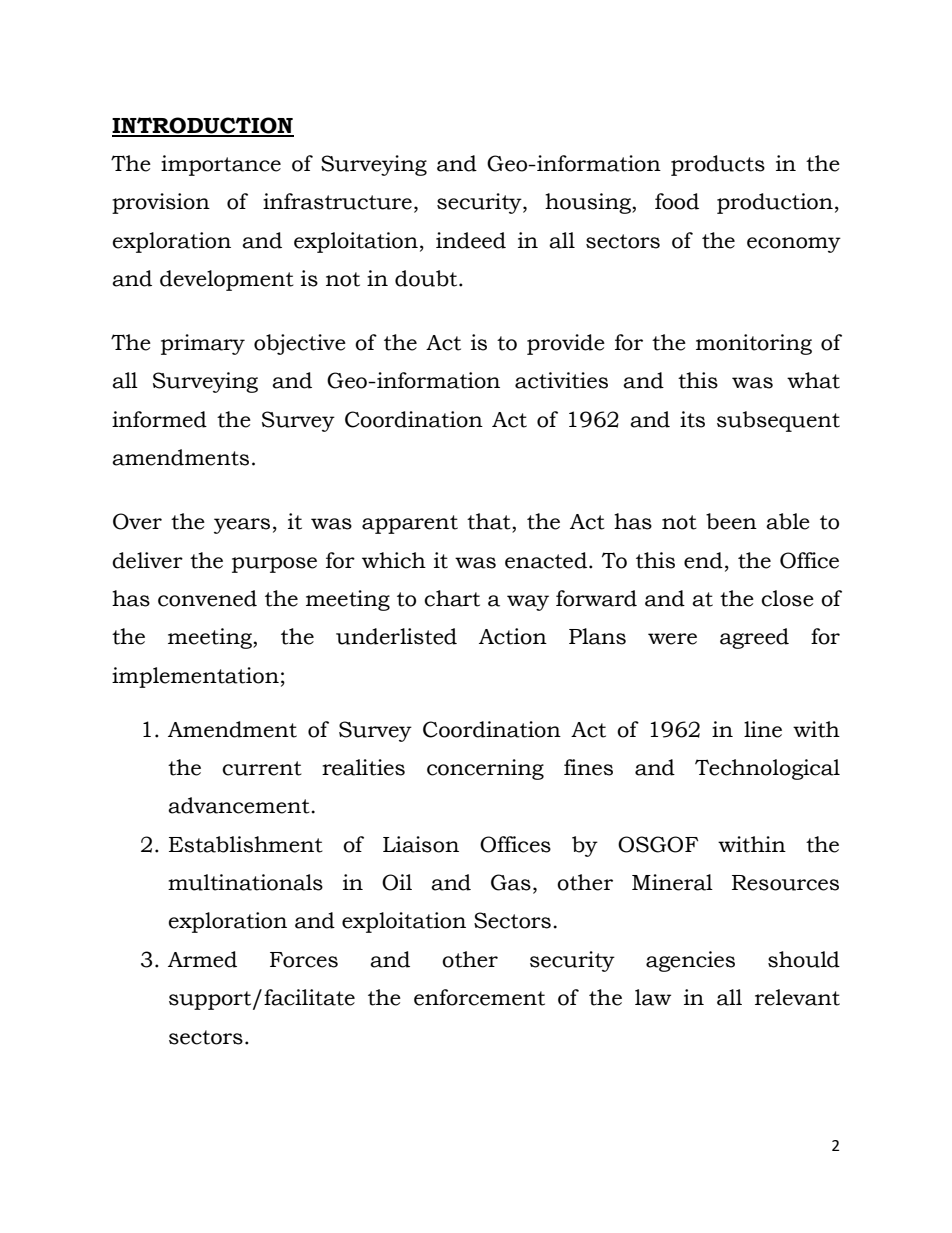 The image size is (952, 1233). What do you see at coordinates (221, 165) in the screenshot?
I see `importance` at bounding box center [221, 165].
